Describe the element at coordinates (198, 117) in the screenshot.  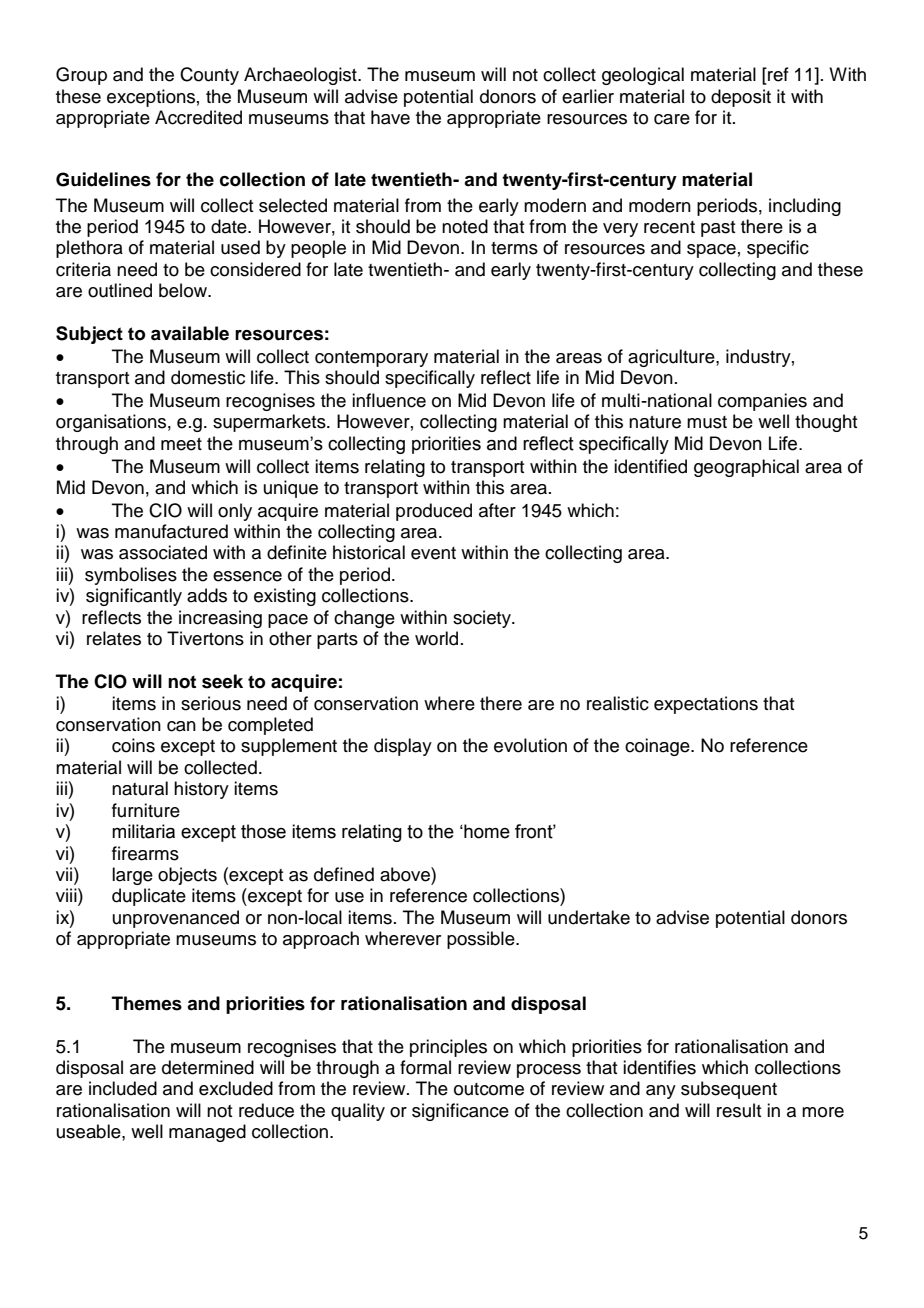
I see `Accredited` at that location.
